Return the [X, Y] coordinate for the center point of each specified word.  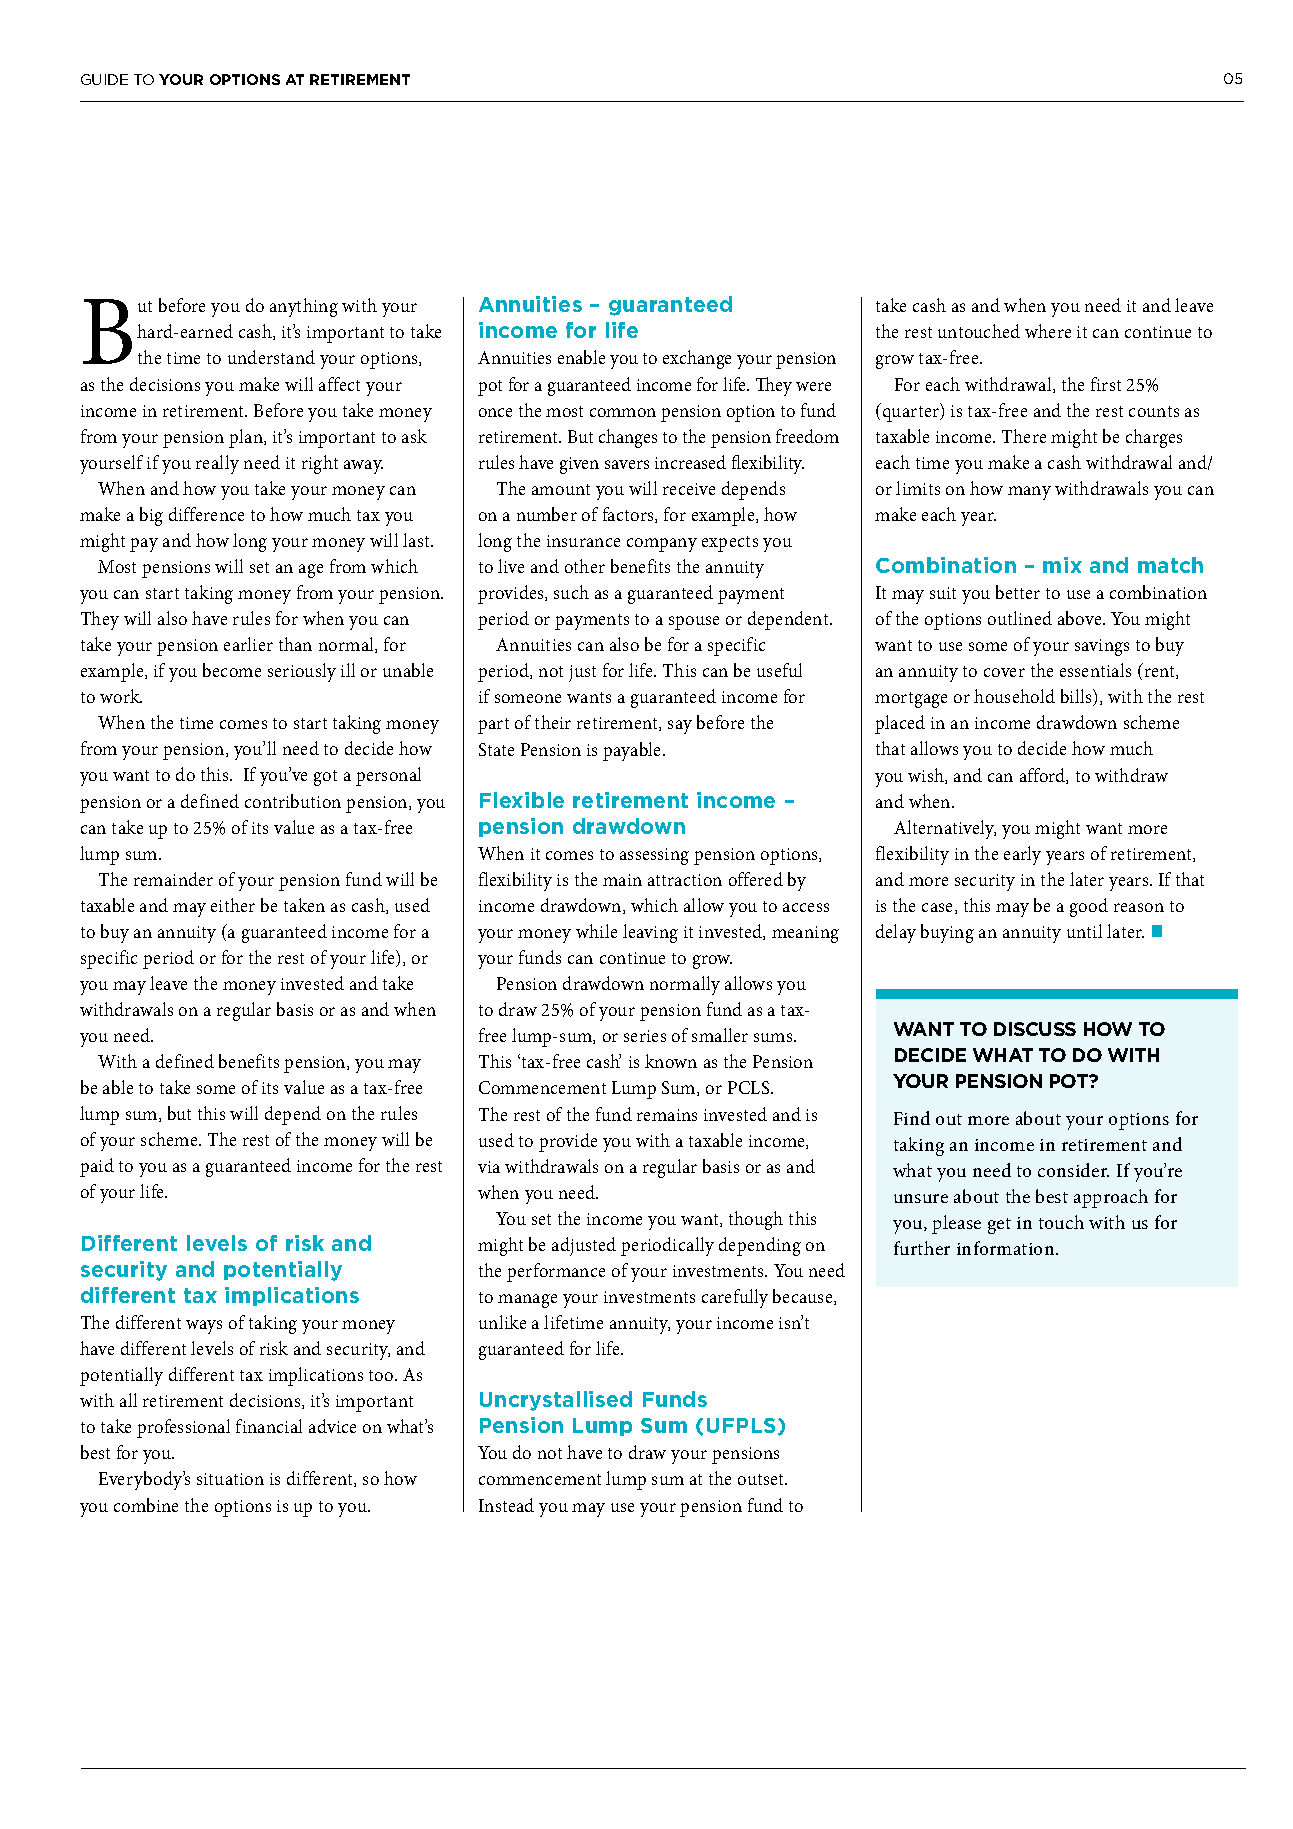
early [1022, 855]
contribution [293, 801]
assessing [654, 856]
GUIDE [104, 79]
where [1048, 331]
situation [230, 1479]
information [1007, 1248]
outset [762, 1479]
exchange [697, 359]
